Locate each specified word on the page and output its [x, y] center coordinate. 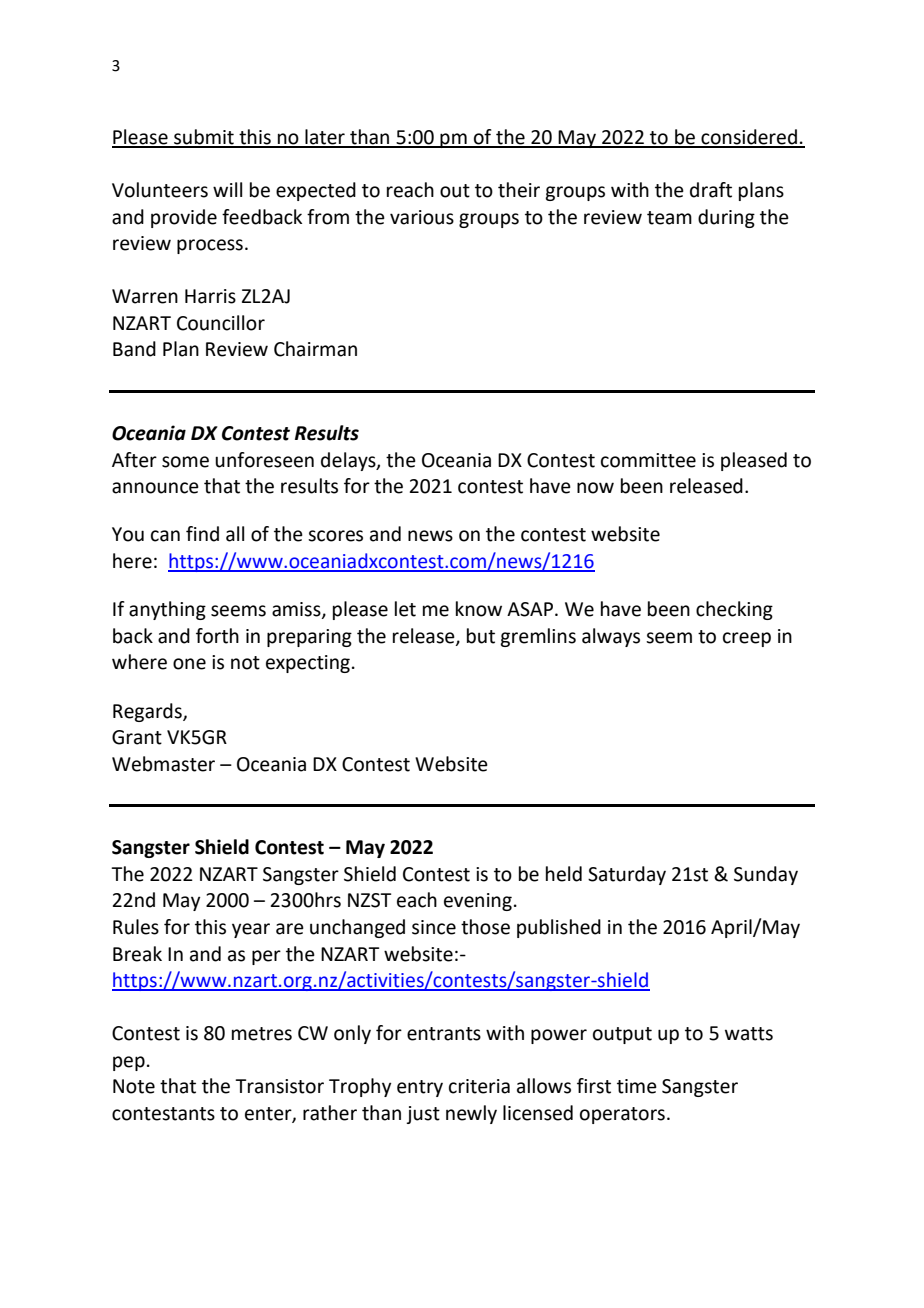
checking [734, 610]
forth [217, 636]
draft [711, 190]
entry [420, 1088]
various [422, 217]
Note [134, 1086]
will [227, 189]
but [481, 636]
